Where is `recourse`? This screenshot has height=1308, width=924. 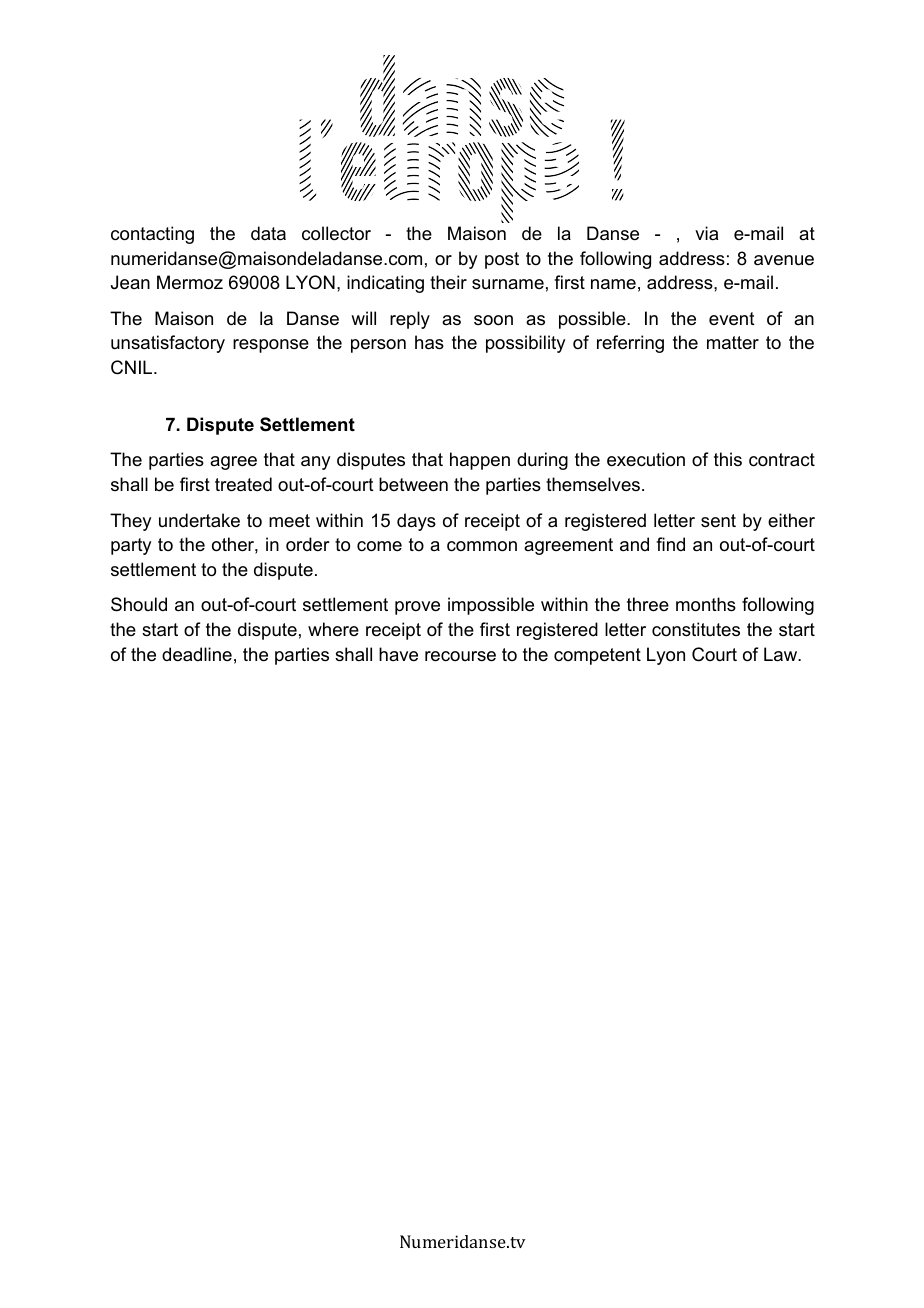 recourse is located at coordinates (460, 656).
